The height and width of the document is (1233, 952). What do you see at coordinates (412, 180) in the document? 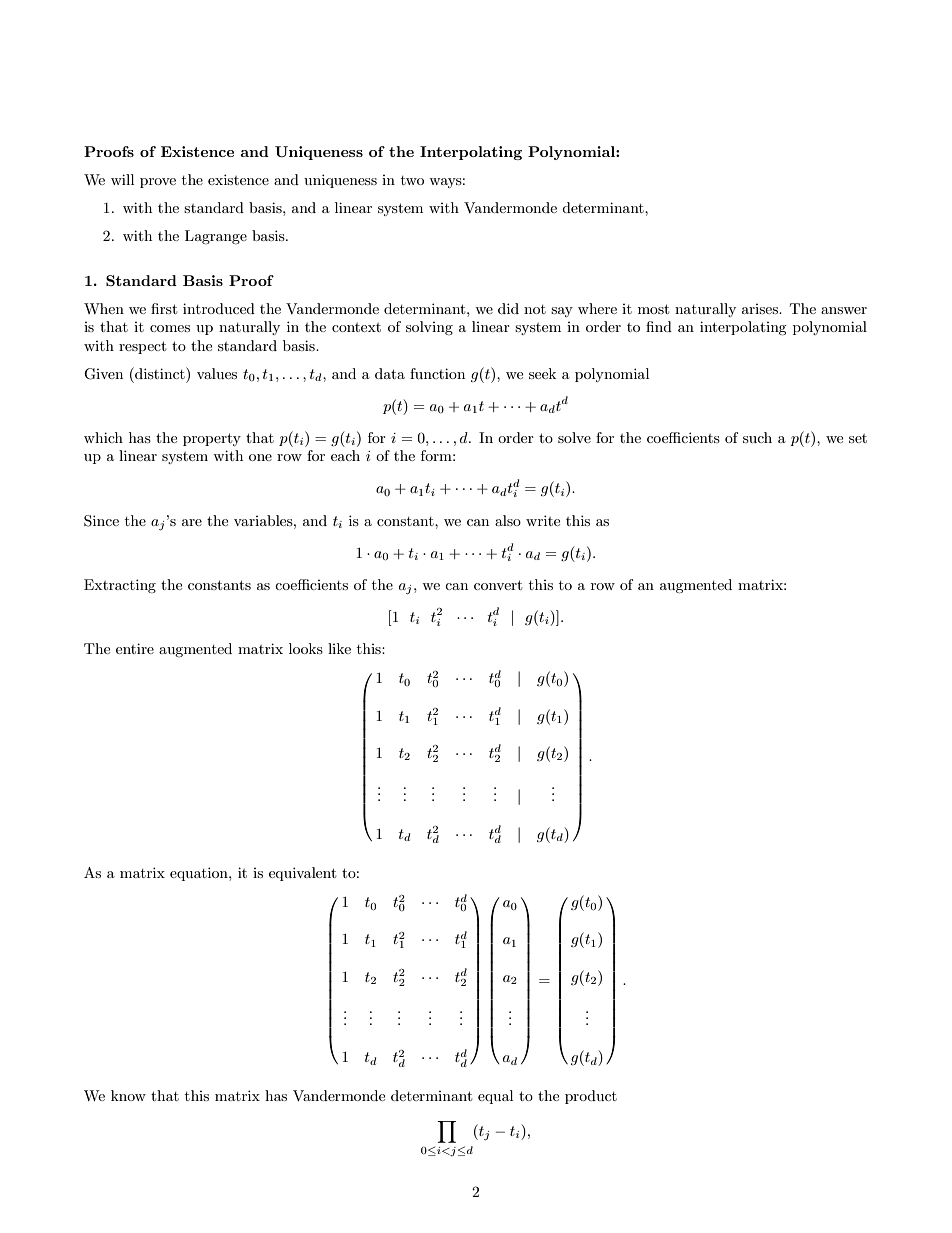
I see `two` at bounding box center [412, 180].
